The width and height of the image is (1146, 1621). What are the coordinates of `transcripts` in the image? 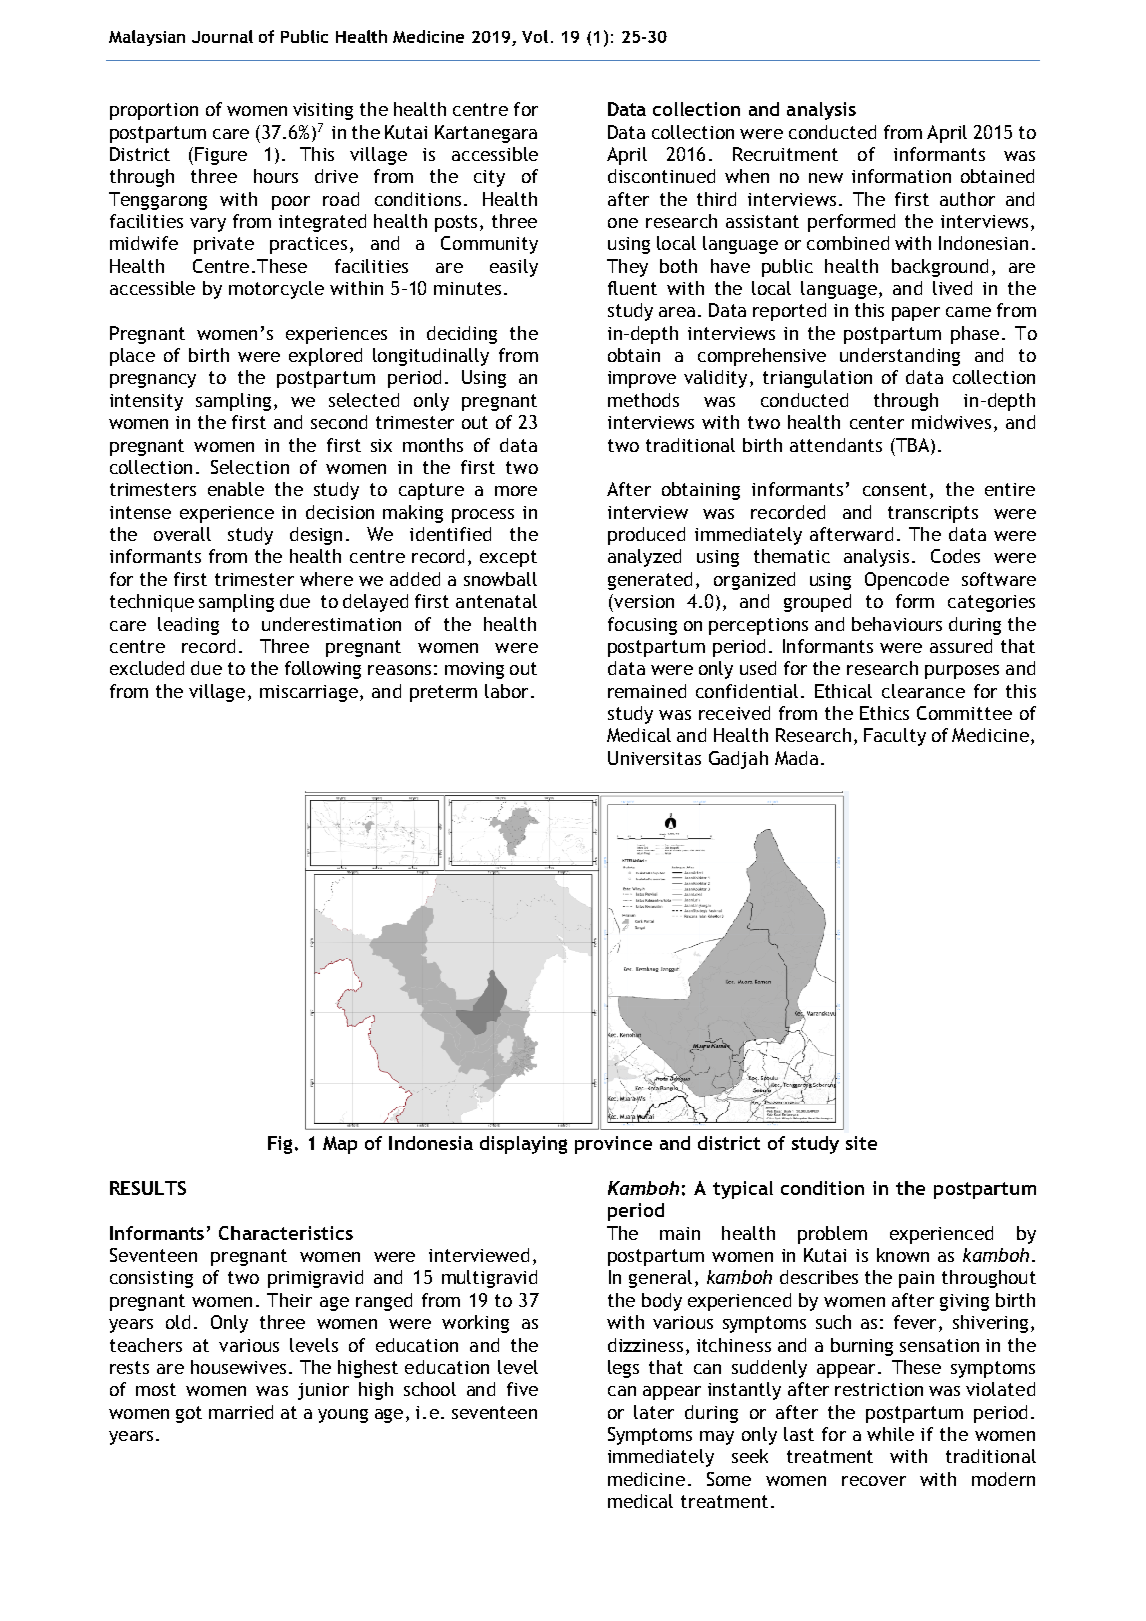 It's located at (933, 514).
